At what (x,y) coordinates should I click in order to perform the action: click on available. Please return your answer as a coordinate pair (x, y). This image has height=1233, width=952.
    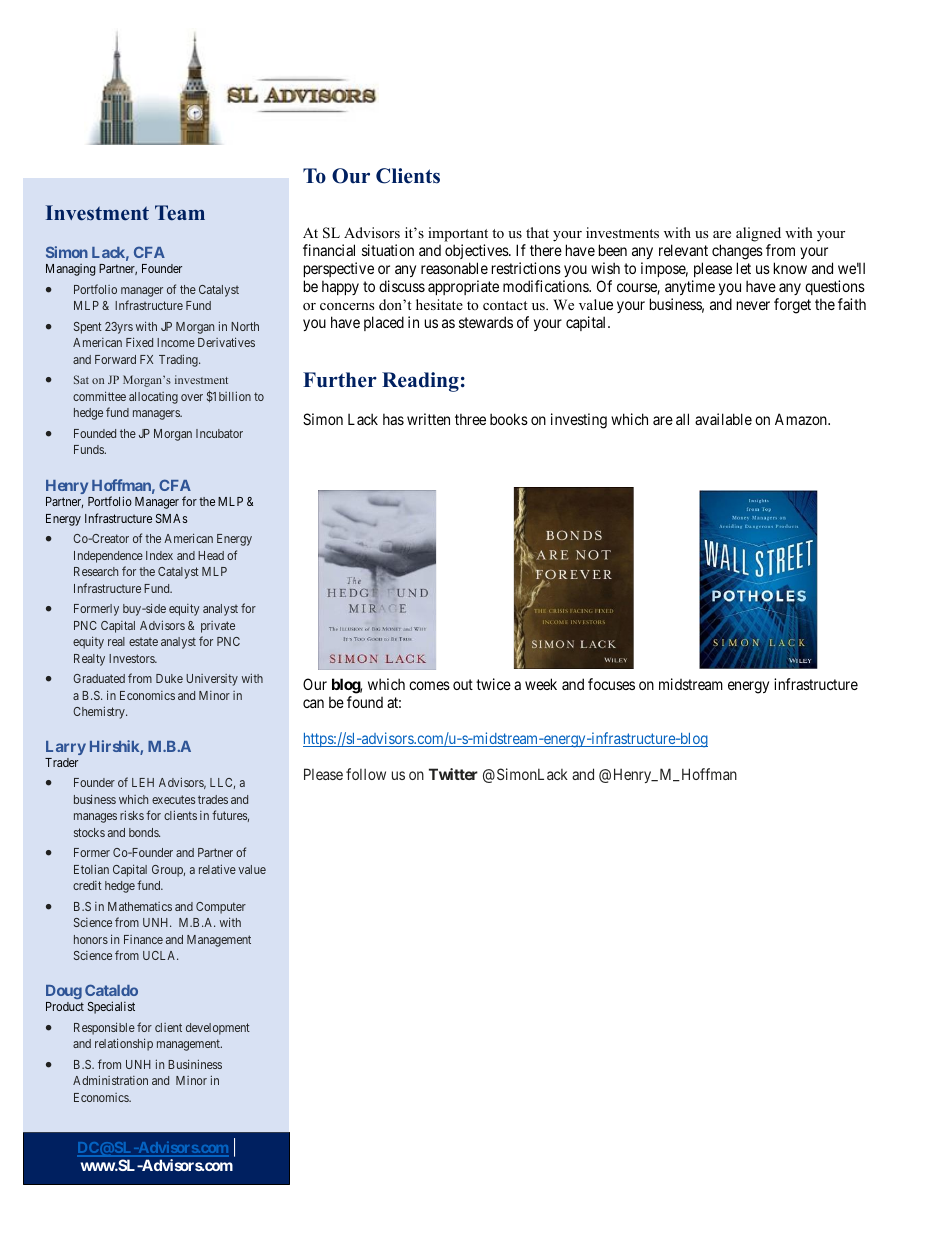
    Looking at the image, I should click on (723, 419).
